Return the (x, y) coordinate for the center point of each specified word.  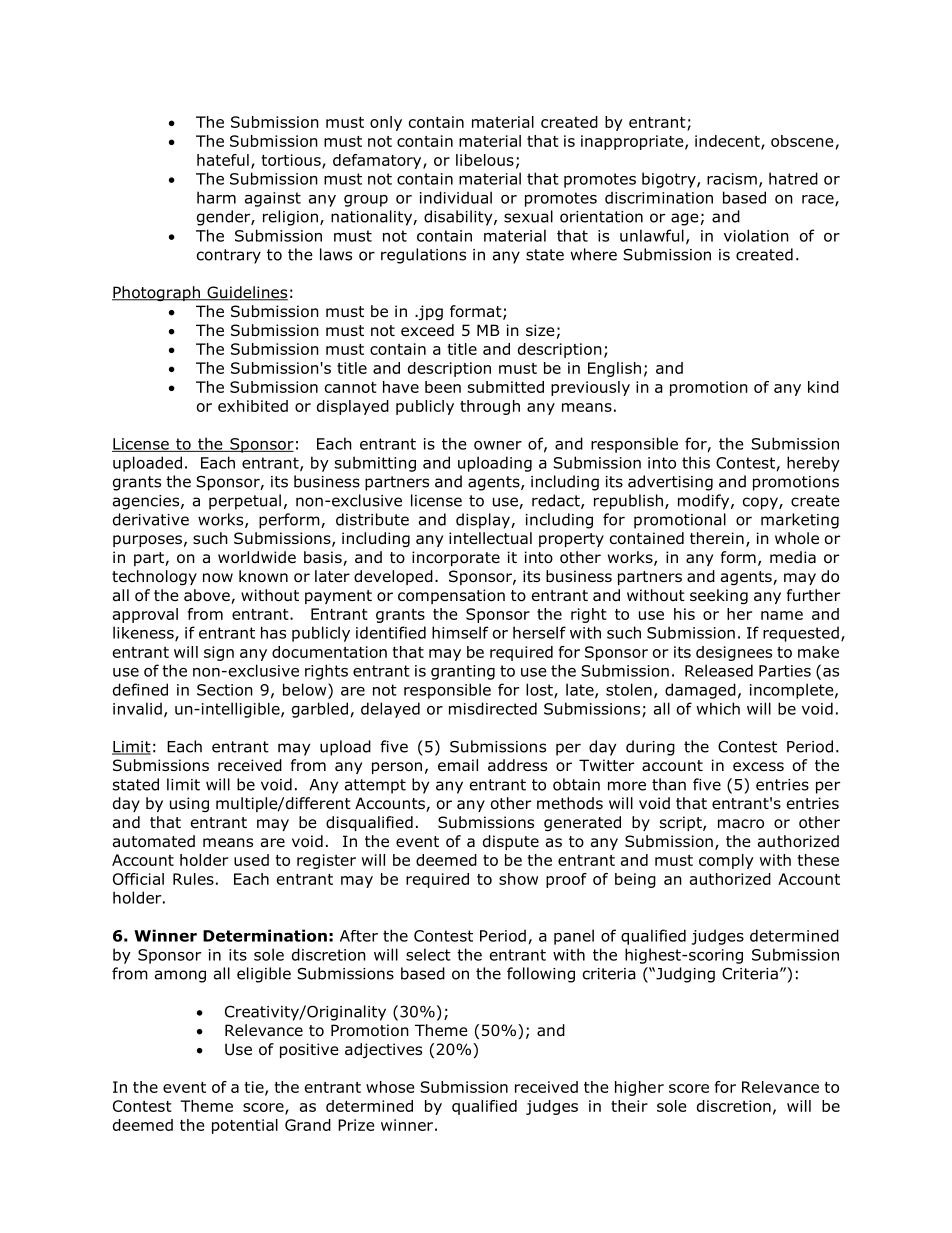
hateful (223, 160)
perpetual (245, 502)
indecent (728, 142)
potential (245, 1126)
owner (498, 445)
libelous (485, 160)
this (696, 462)
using (189, 804)
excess (758, 766)
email (458, 765)
